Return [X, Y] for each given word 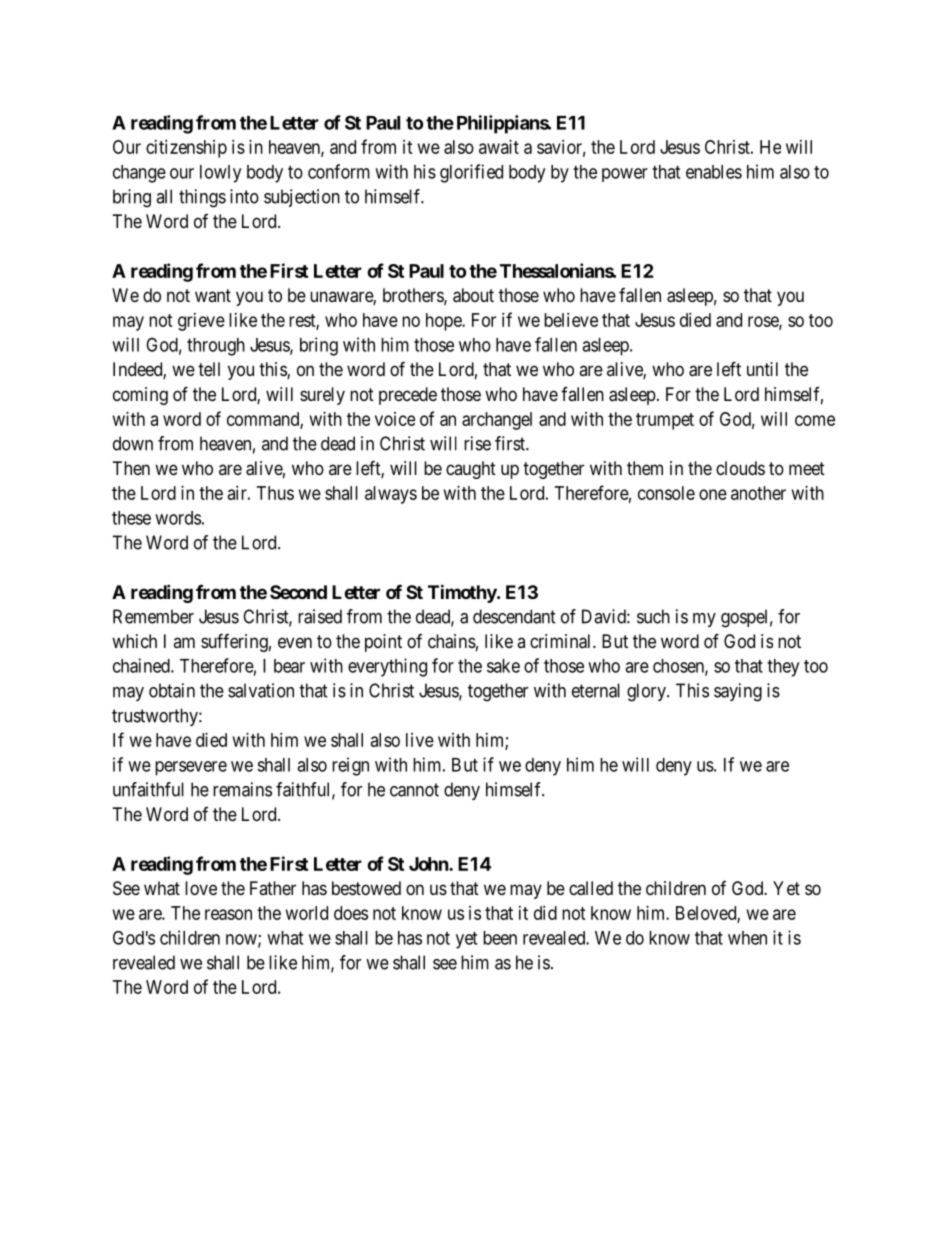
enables [714, 172]
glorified [471, 173]
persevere [191, 768]
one [713, 494]
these [131, 518]
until [762, 369]
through [216, 347]
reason [228, 914]
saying [738, 692]
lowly [220, 174]
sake [503, 666]
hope [444, 322]
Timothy [463, 593]
